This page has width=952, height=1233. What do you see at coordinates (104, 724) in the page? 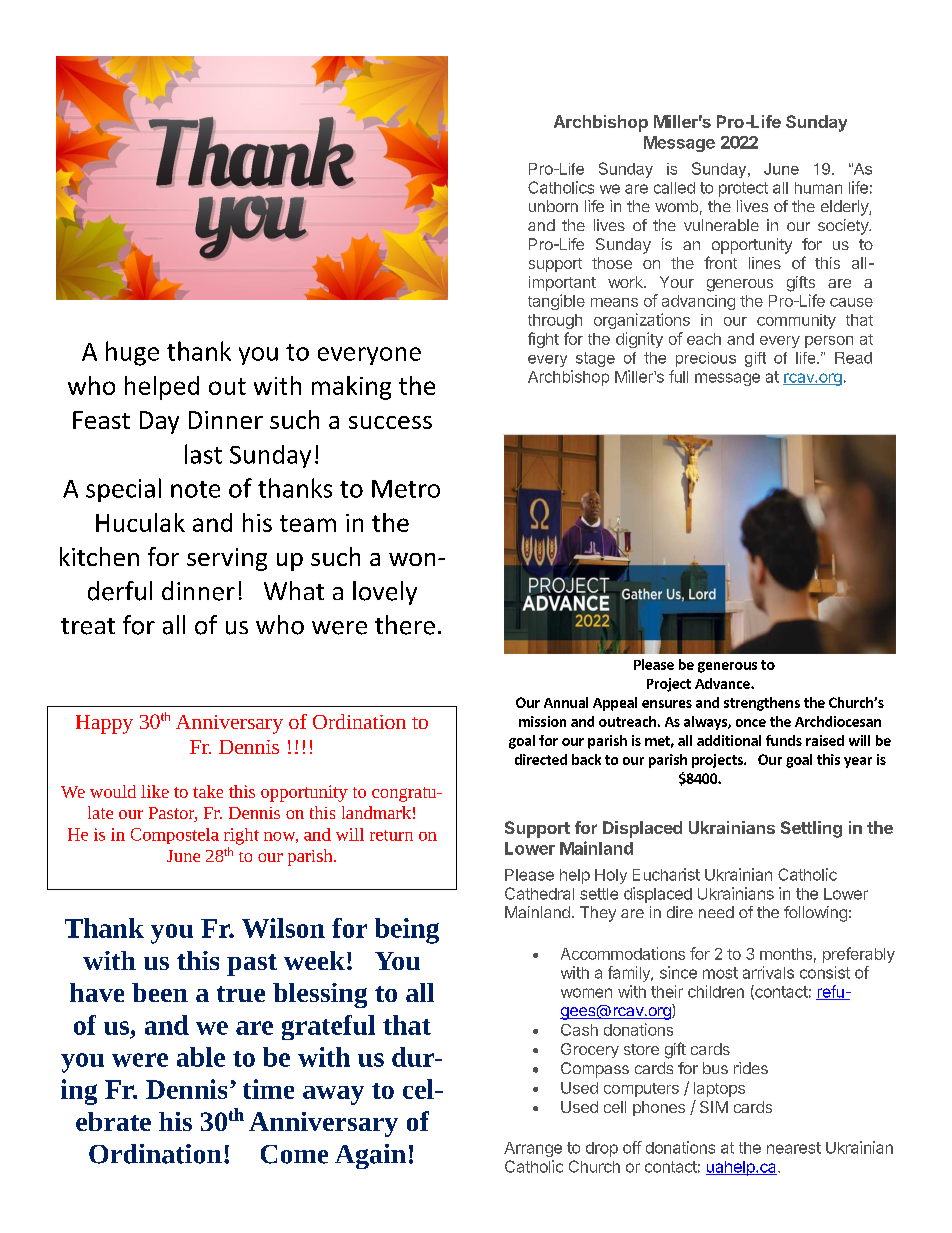
I see `Happy` at bounding box center [104, 724].
